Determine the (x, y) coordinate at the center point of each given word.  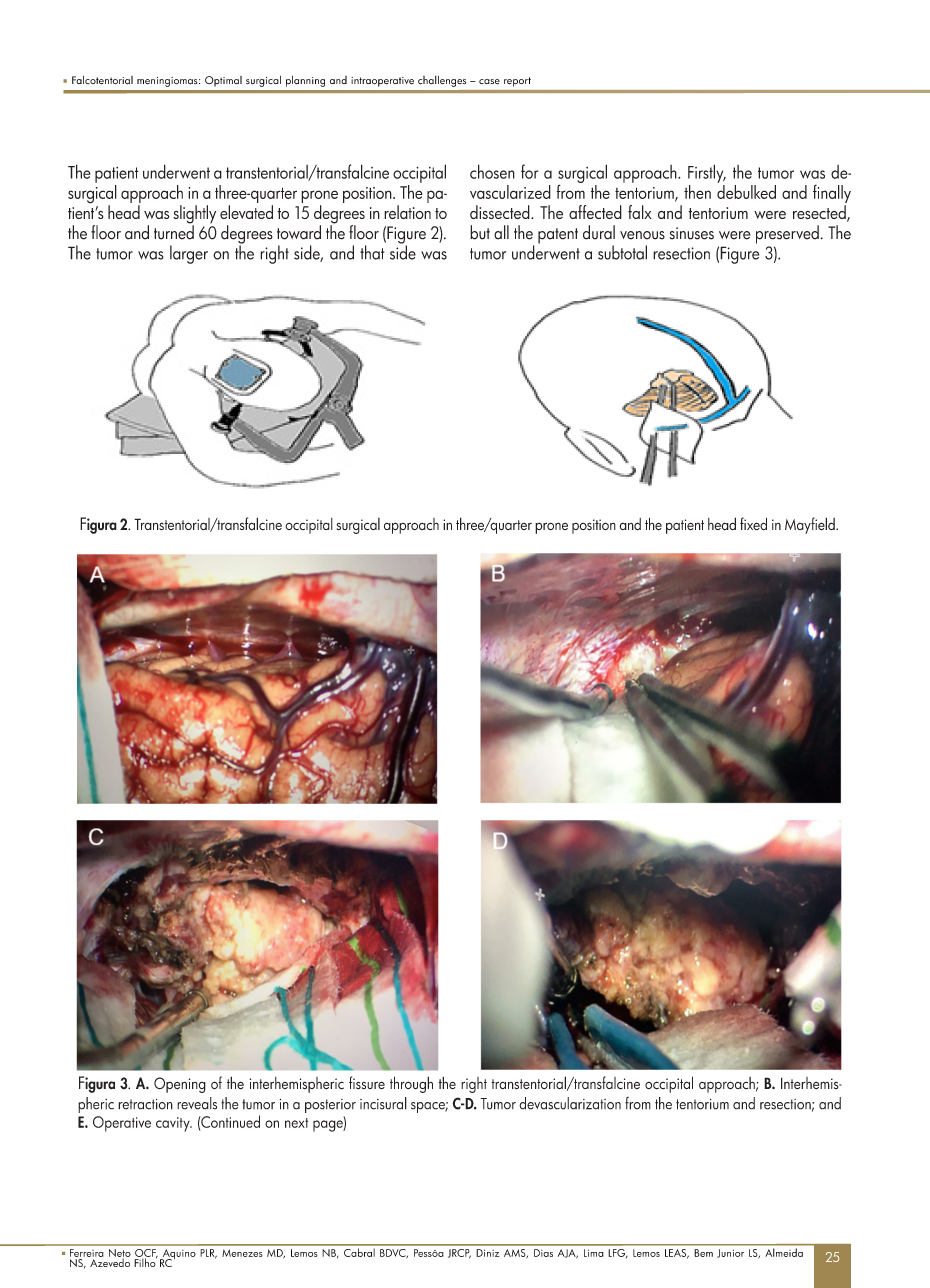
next (296, 1123)
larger (189, 254)
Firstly (707, 173)
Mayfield (811, 525)
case (489, 81)
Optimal (223, 81)
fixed (753, 523)
